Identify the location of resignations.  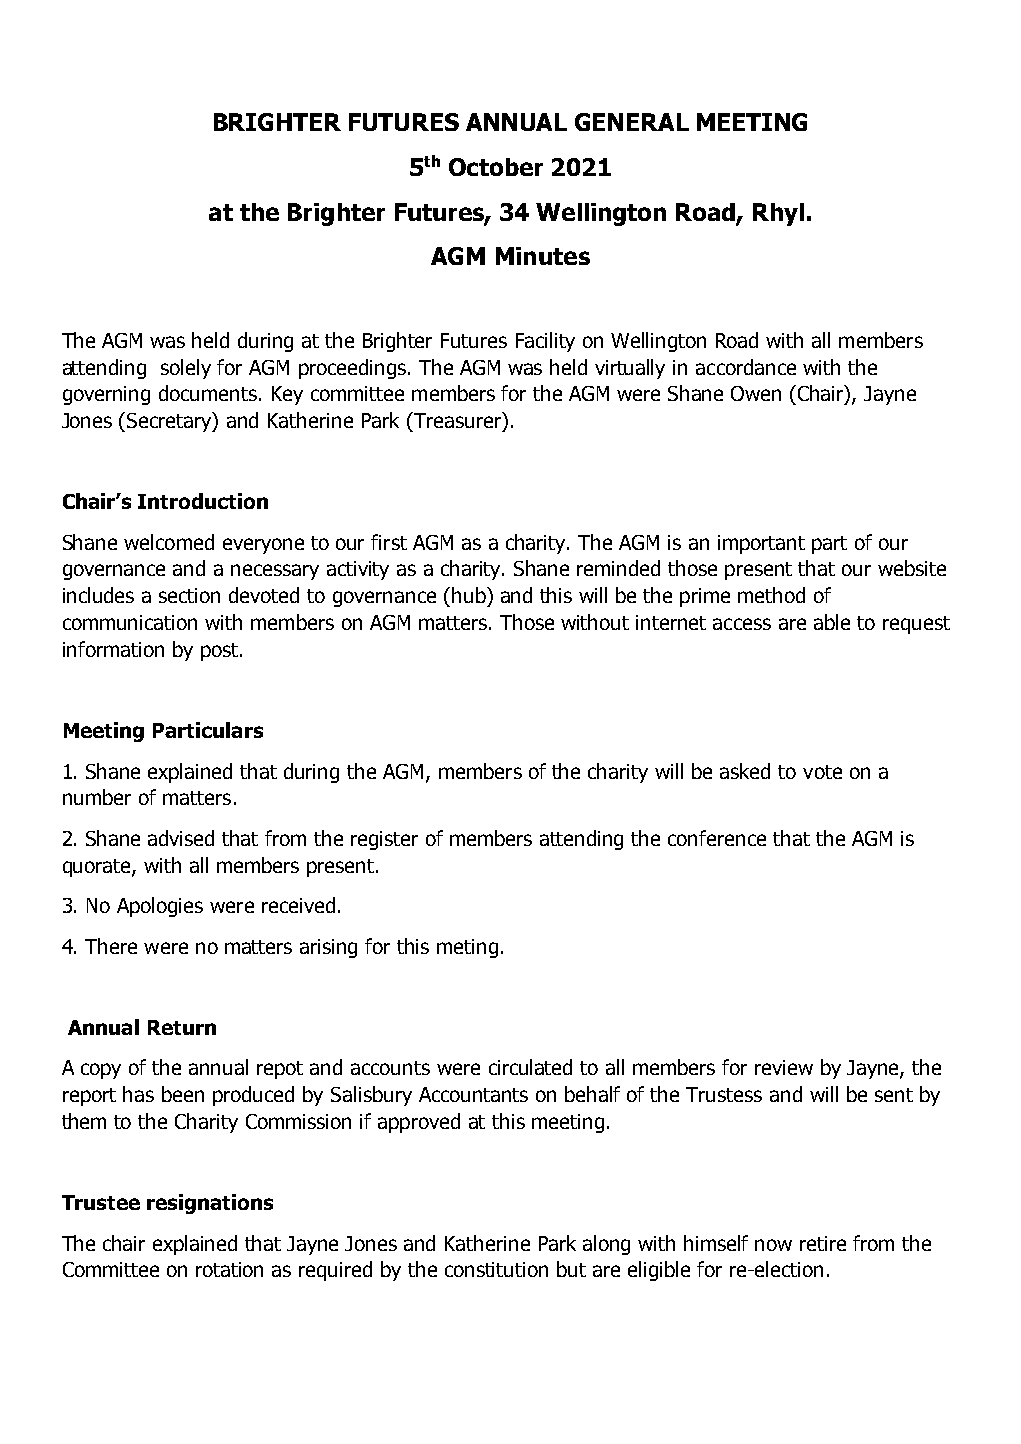
(210, 1204).
